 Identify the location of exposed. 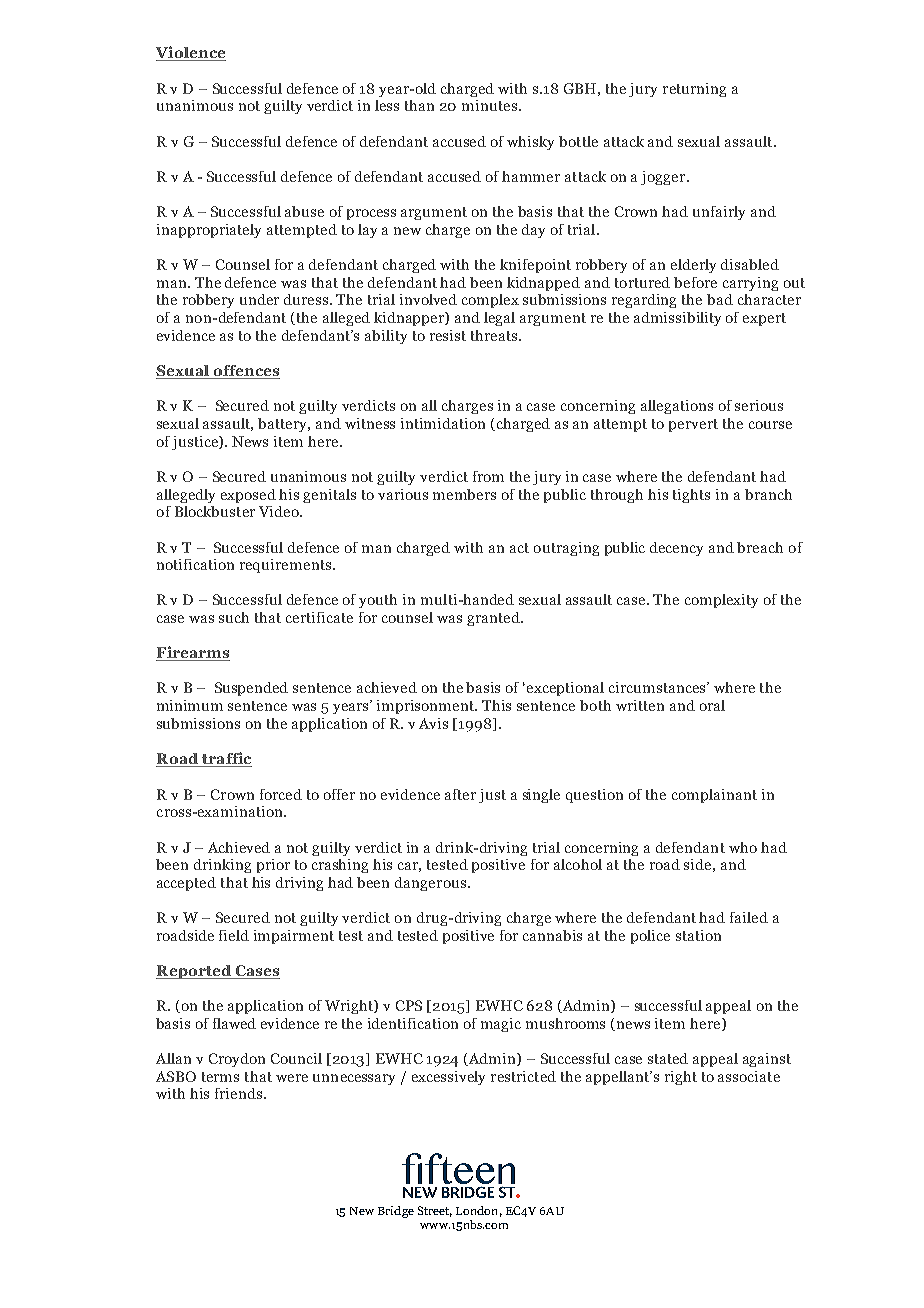
(248, 496).
